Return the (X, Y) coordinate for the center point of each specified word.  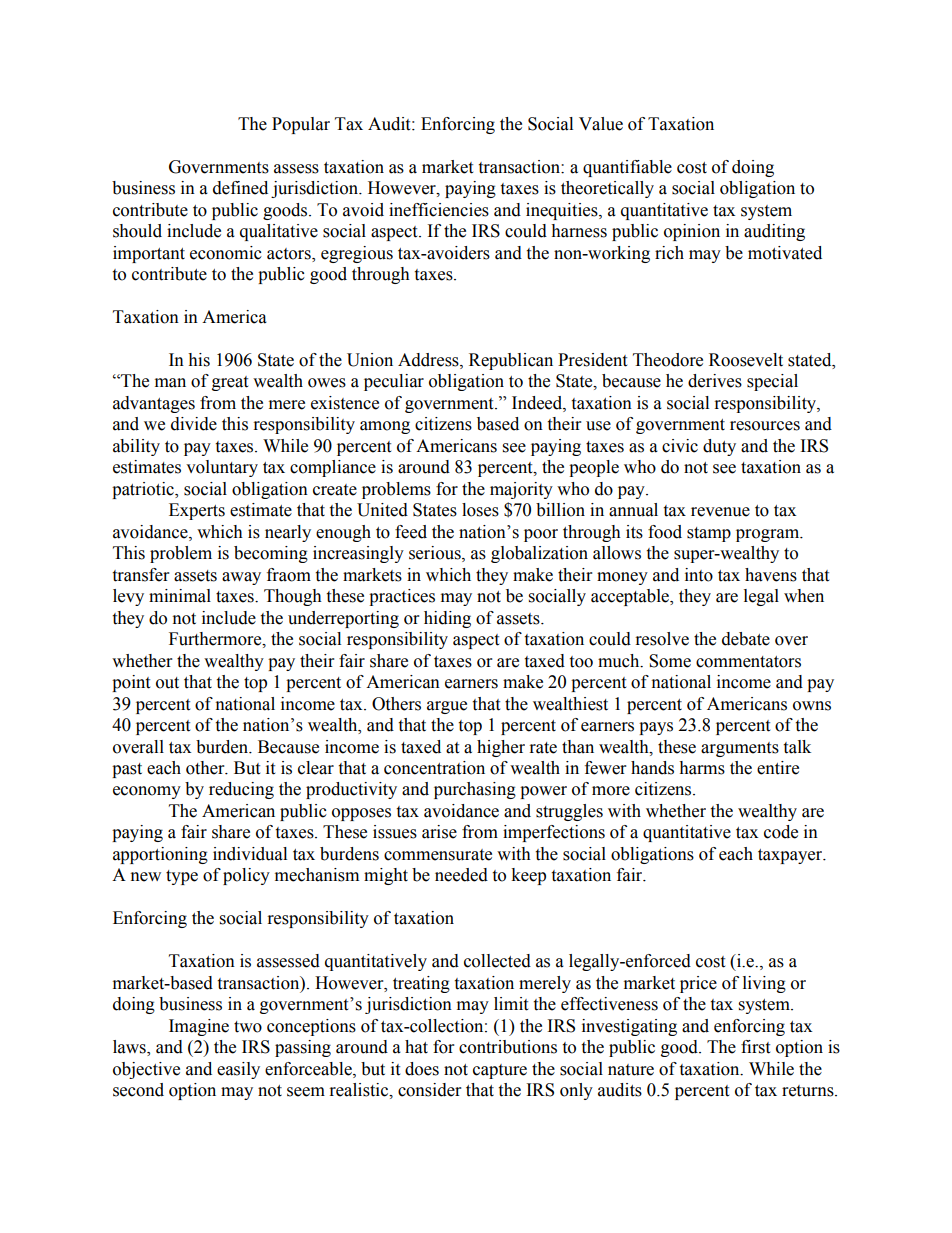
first (755, 1047)
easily (238, 1070)
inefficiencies (439, 210)
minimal (180, 596)
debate (746, 639)
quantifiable (627, 168)
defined (240, 188)
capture (500, 1071)
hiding (447, 619)
